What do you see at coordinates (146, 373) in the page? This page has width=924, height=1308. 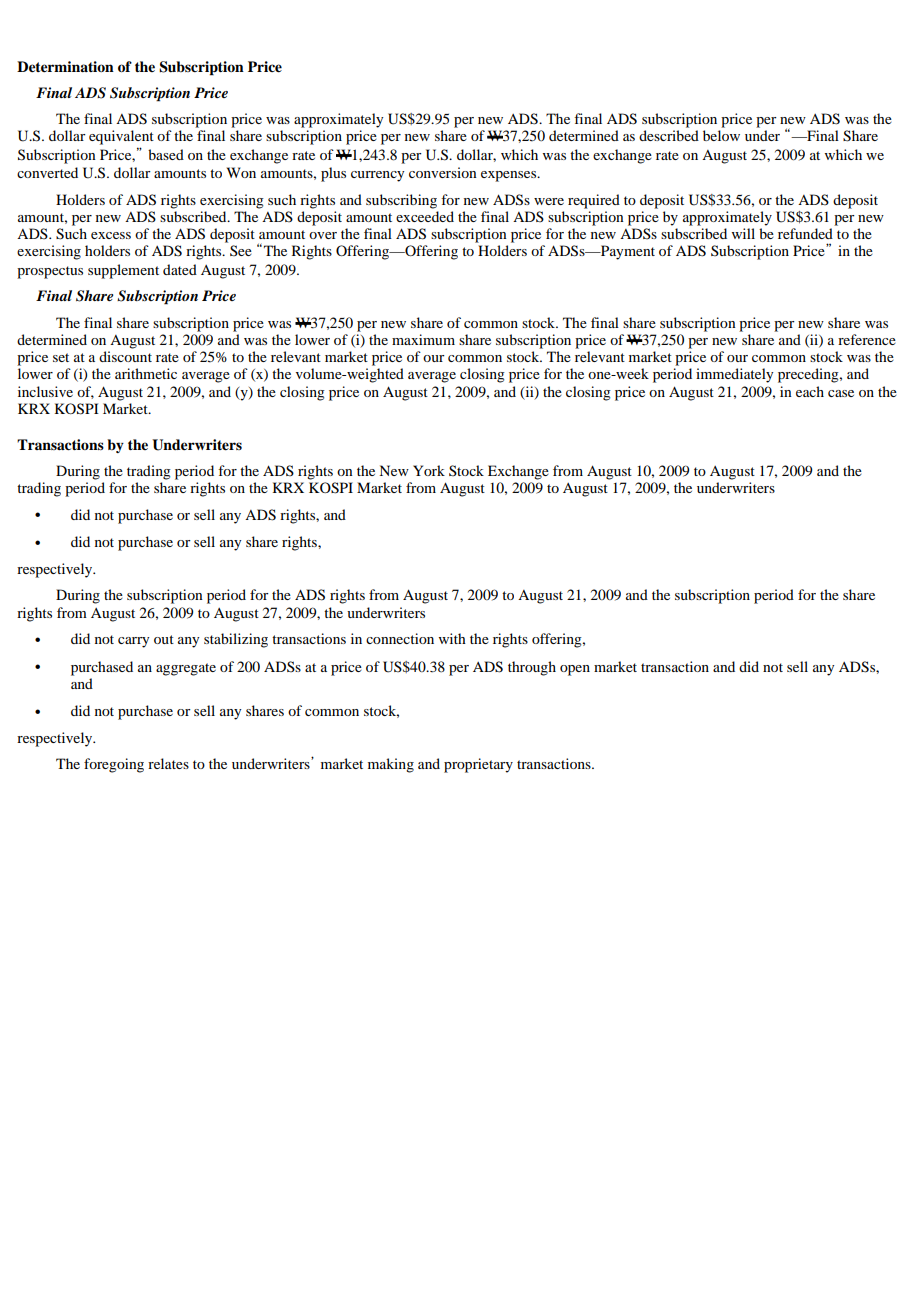 I see `arithmetic` at bounding box center [146, 373].
